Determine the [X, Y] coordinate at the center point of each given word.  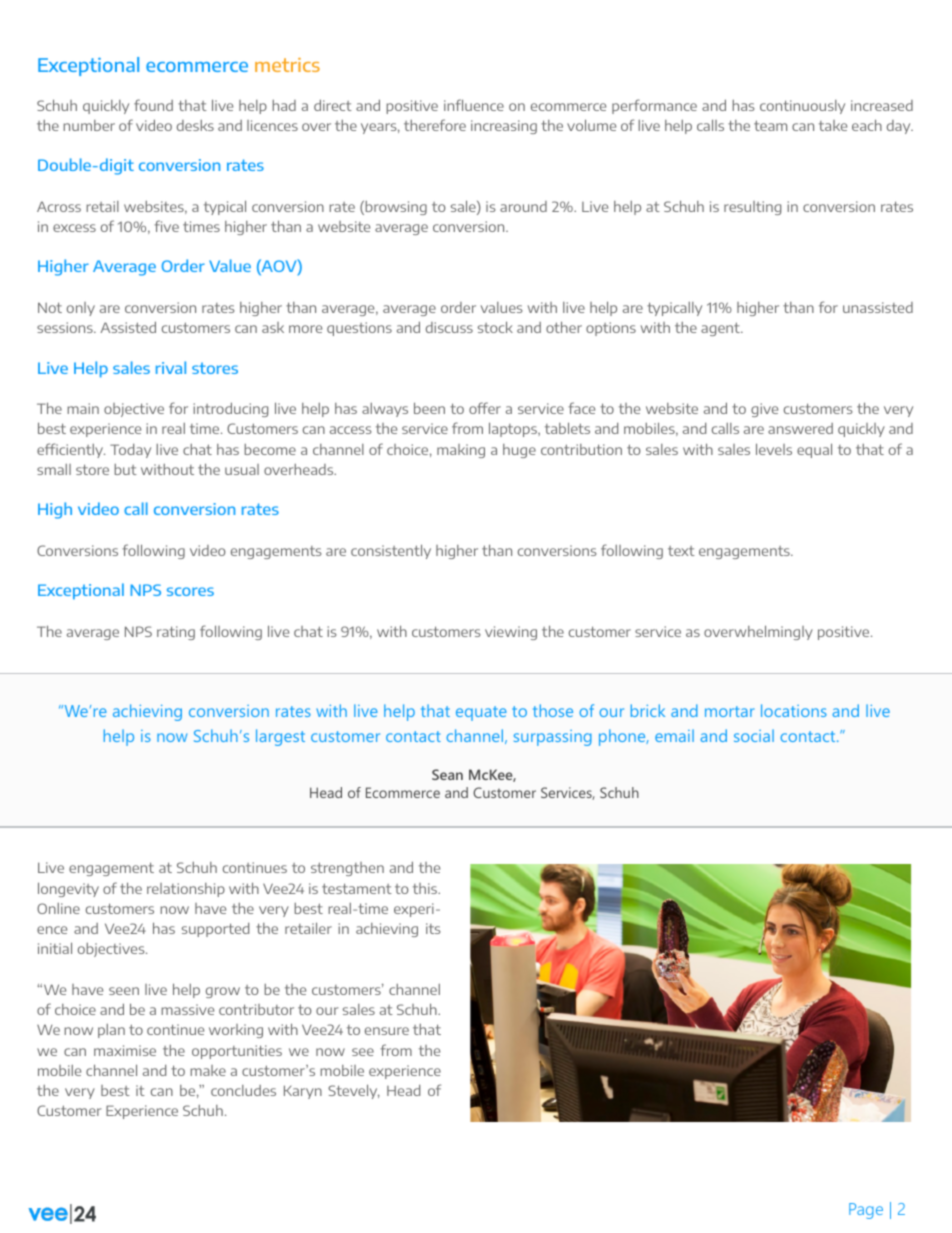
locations [794, 710]
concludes [243, 1090]
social [754, 735]
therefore [435, 125]
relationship [186, 890]
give [764, 410]
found [153, 105]
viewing [511, 633]
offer [485, 408]
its [433, 928]
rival [171, 367]
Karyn [303, 1092]
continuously [802, 107]
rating [176, 633]
